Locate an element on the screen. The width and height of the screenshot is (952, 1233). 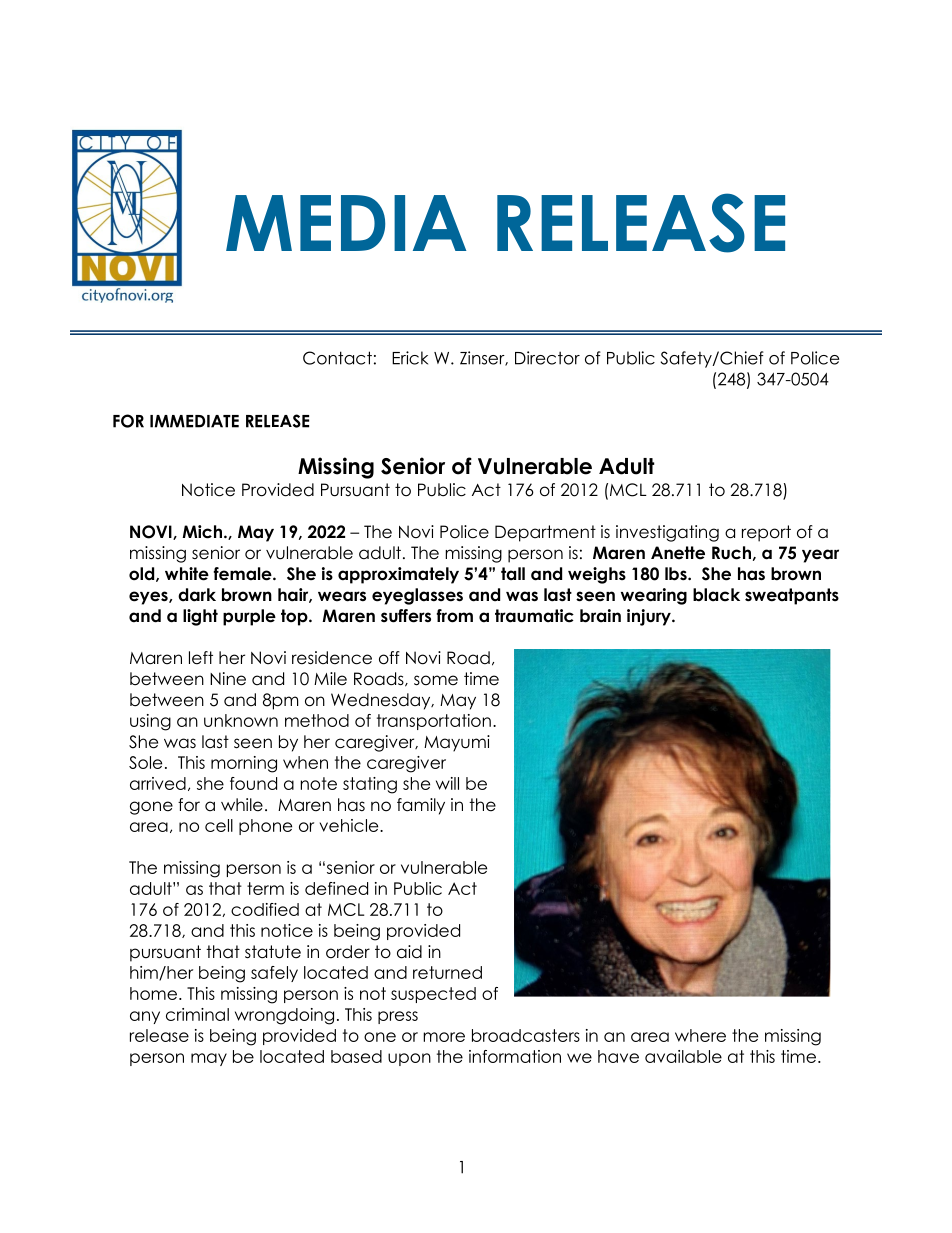
report is located at coordinates (766, 533).
